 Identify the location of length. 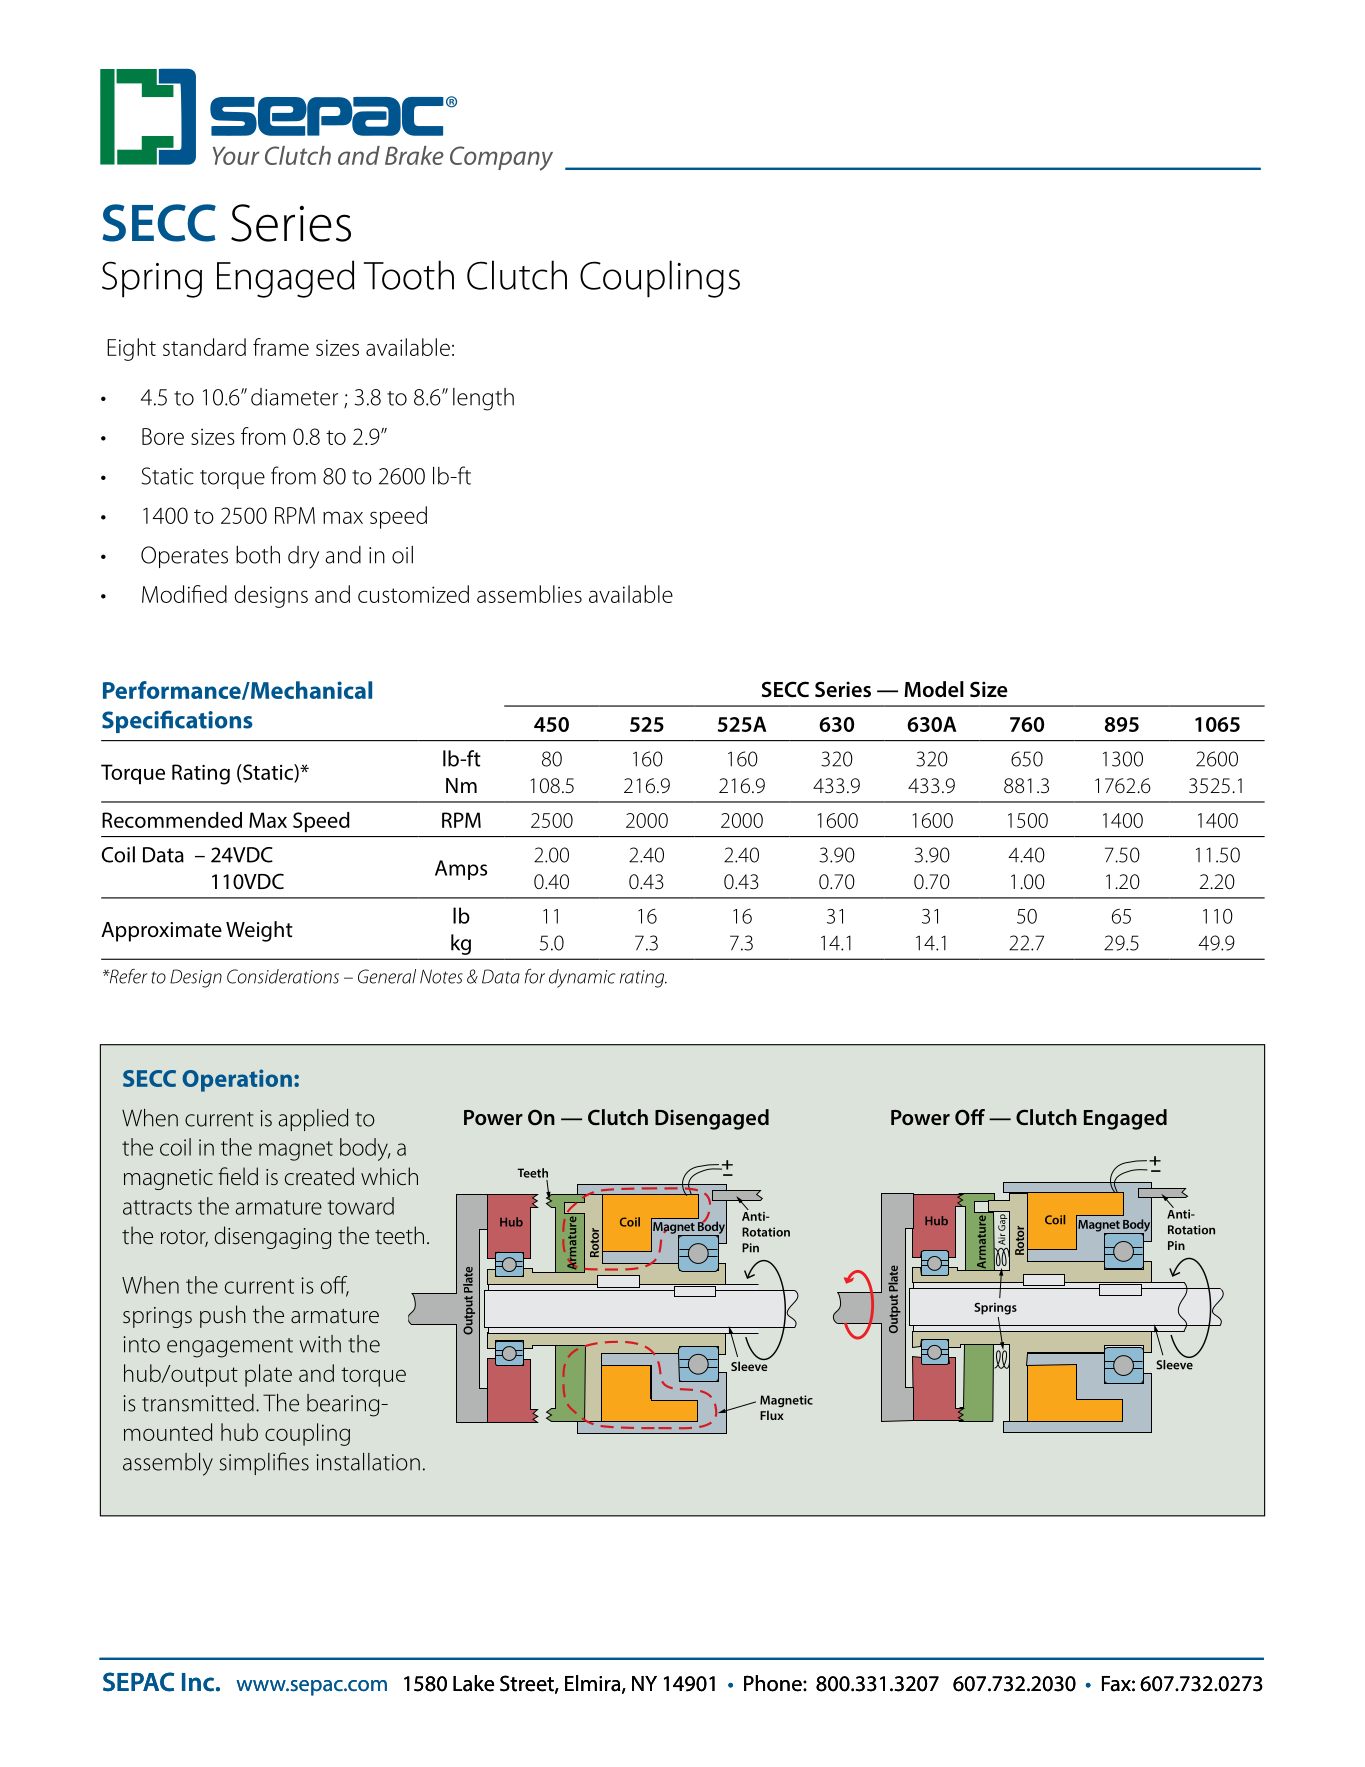
(483, 399).
